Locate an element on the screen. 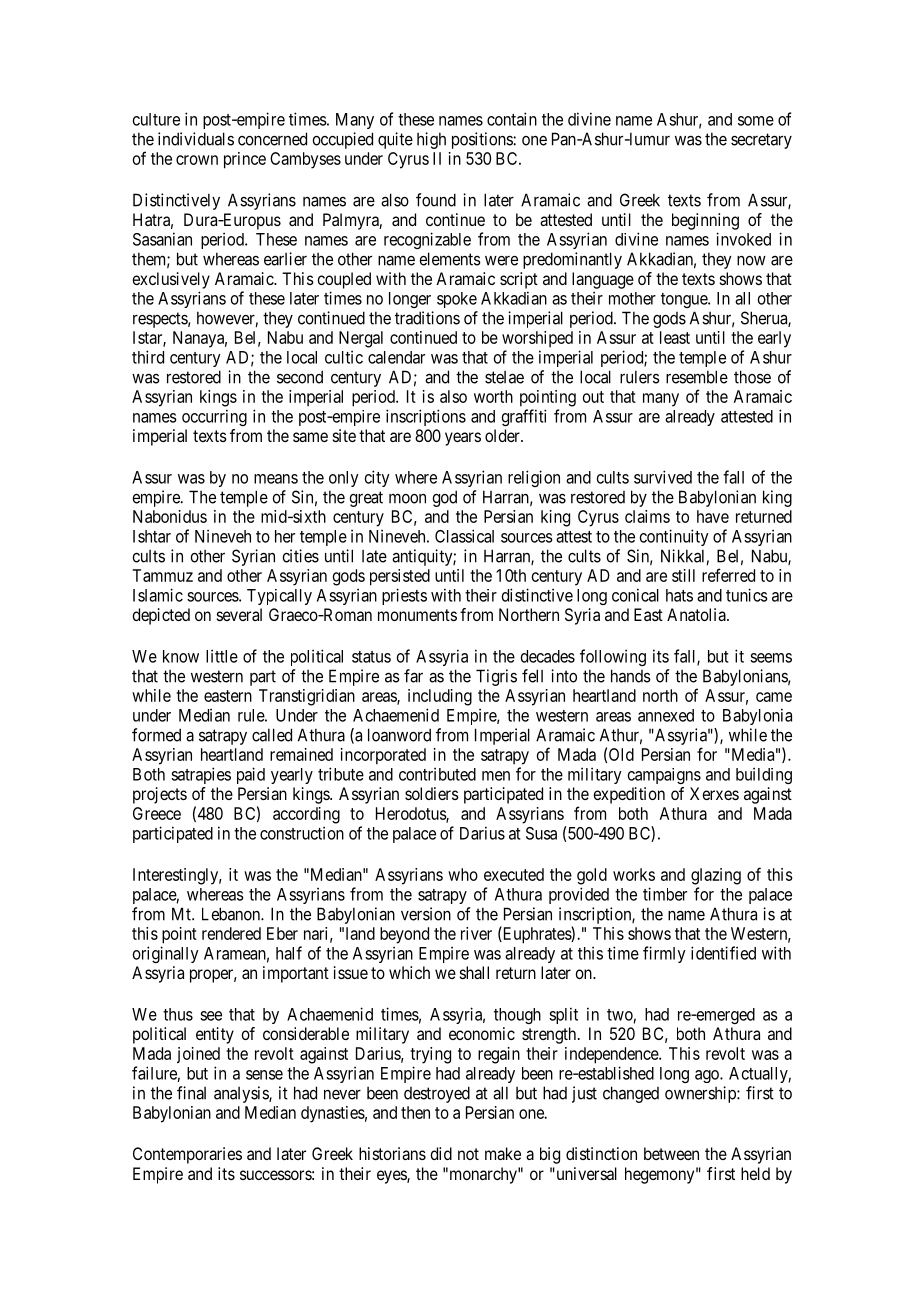  little is located at coordinates (222, 656).
